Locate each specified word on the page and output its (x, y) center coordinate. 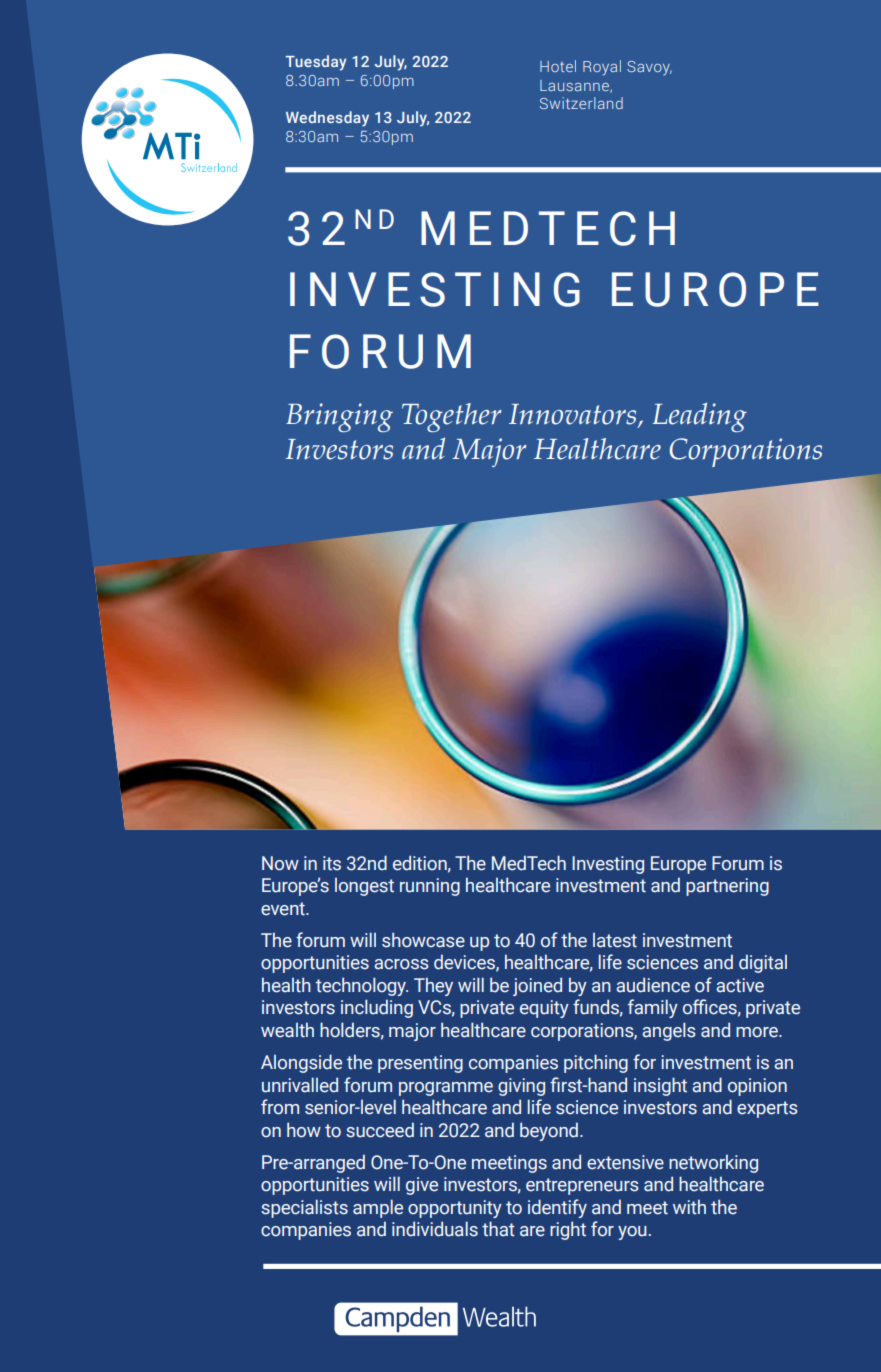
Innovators (574, 415)
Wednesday (327, 119)
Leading (700, 417)
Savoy (649, 68)
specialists (304, 1208)
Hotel (558, 66)
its (332, 863)
